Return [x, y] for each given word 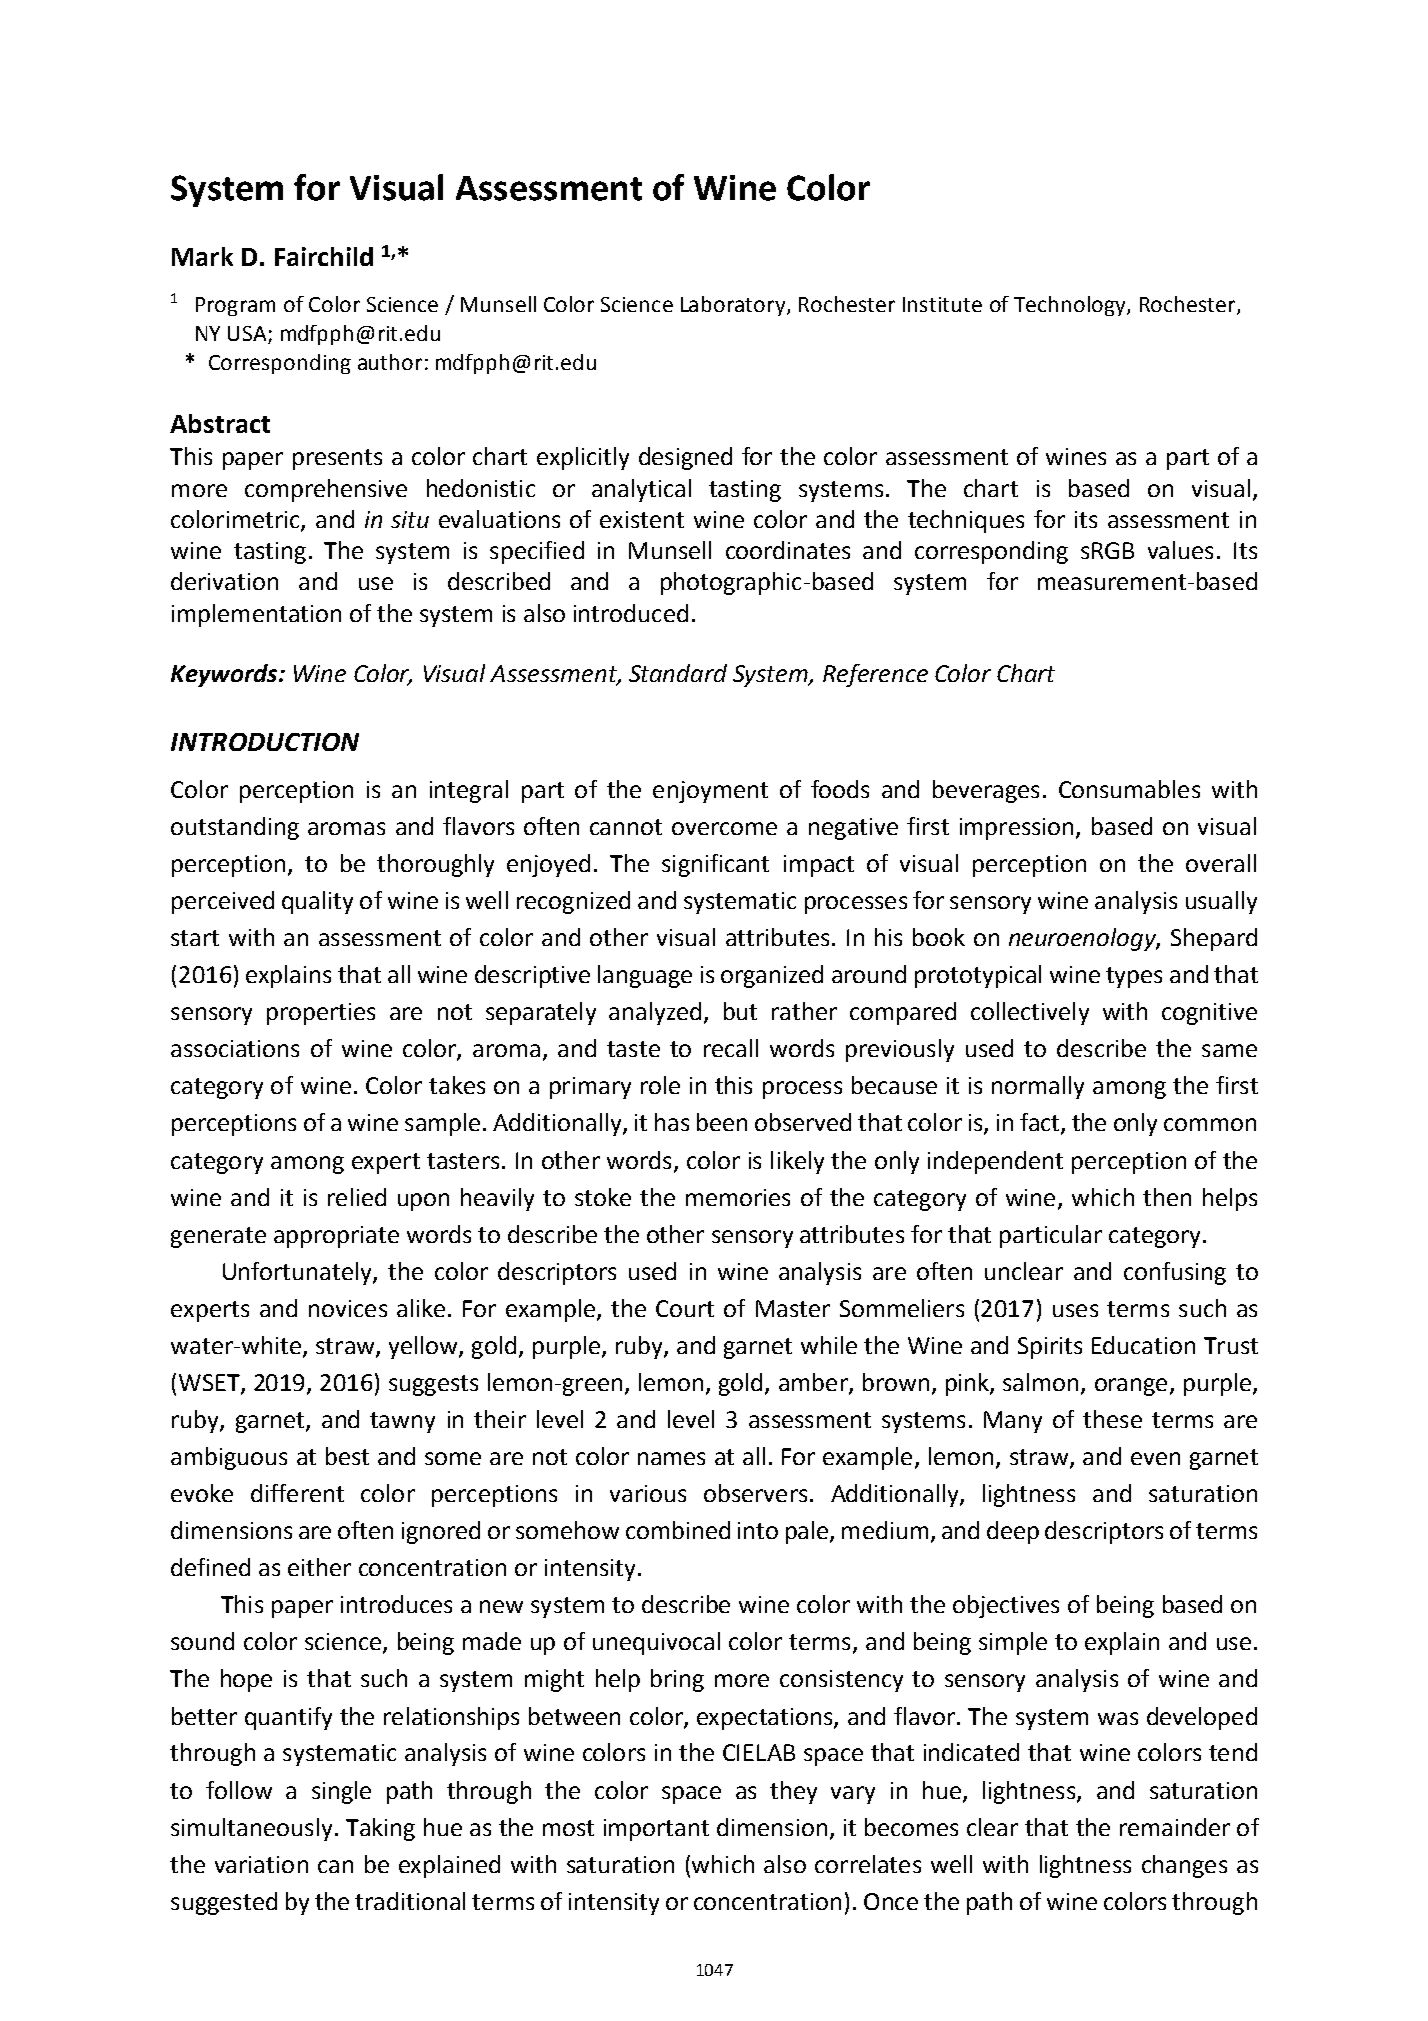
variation [261, 1864]
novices [348, 1308]
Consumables [1129, 789]
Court [685, 1308]
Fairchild [324, 256]
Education [1143, 1345]
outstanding [235, 828]
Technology [1071, 306]
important [656, 1830]
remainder [1175, 1827]
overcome [724, 828]
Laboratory [734, 306]
